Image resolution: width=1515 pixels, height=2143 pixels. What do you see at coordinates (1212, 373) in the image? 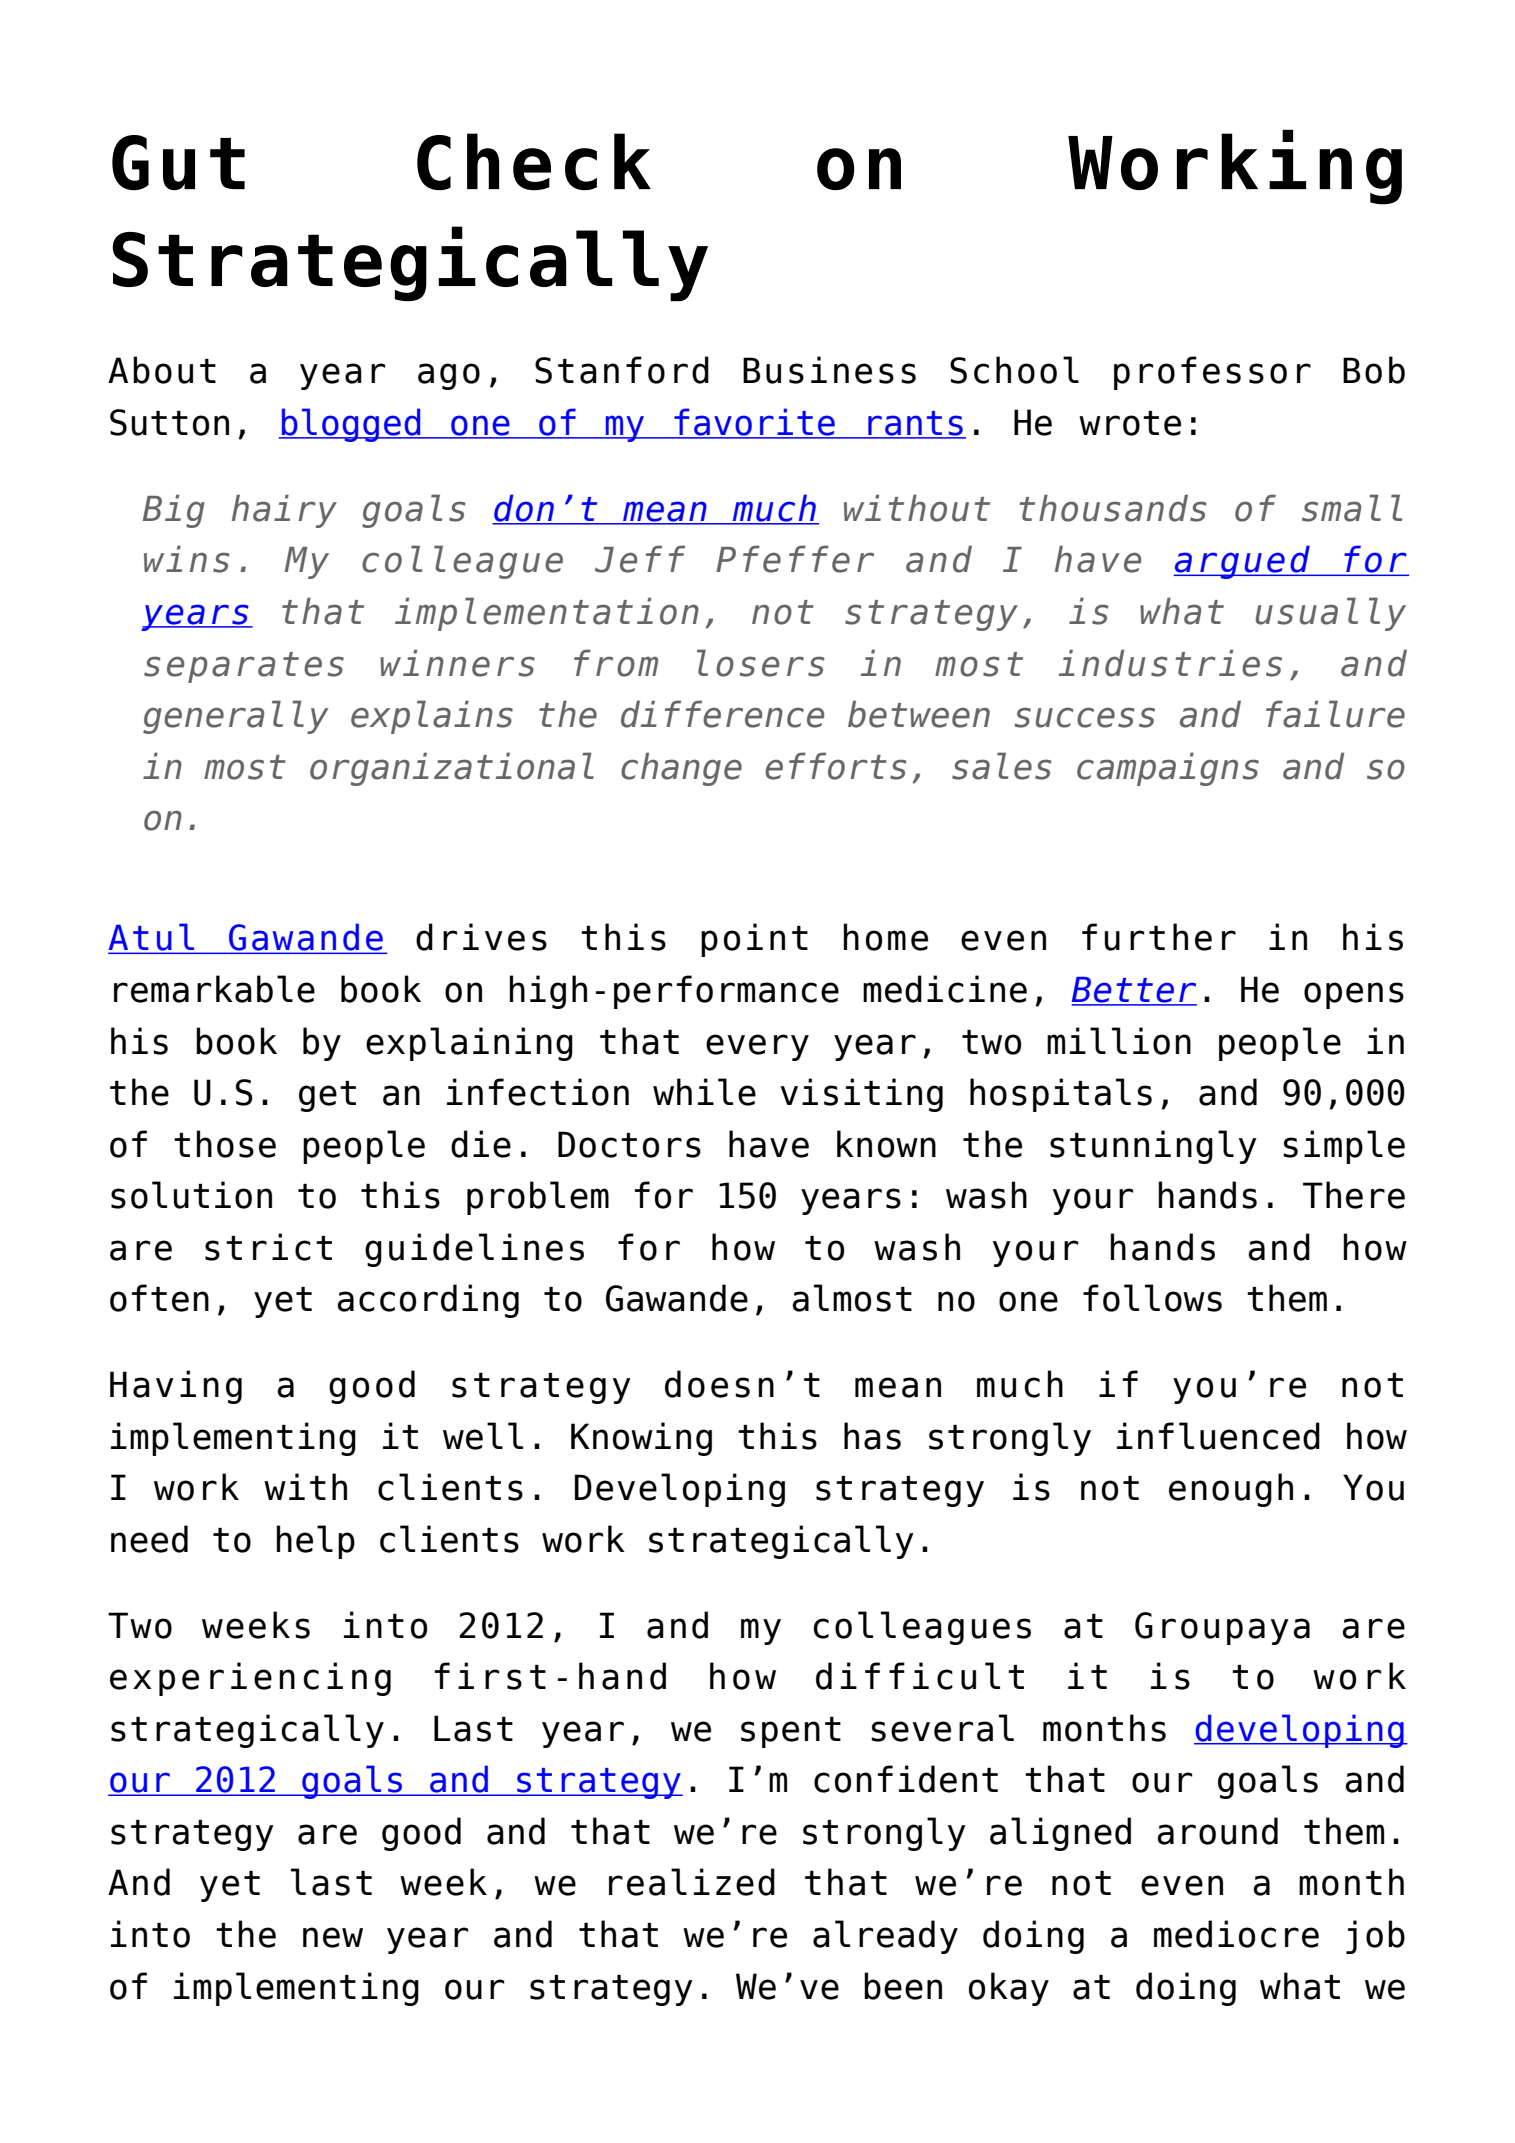
I see `professor` at bounding box center [1212, 373].
